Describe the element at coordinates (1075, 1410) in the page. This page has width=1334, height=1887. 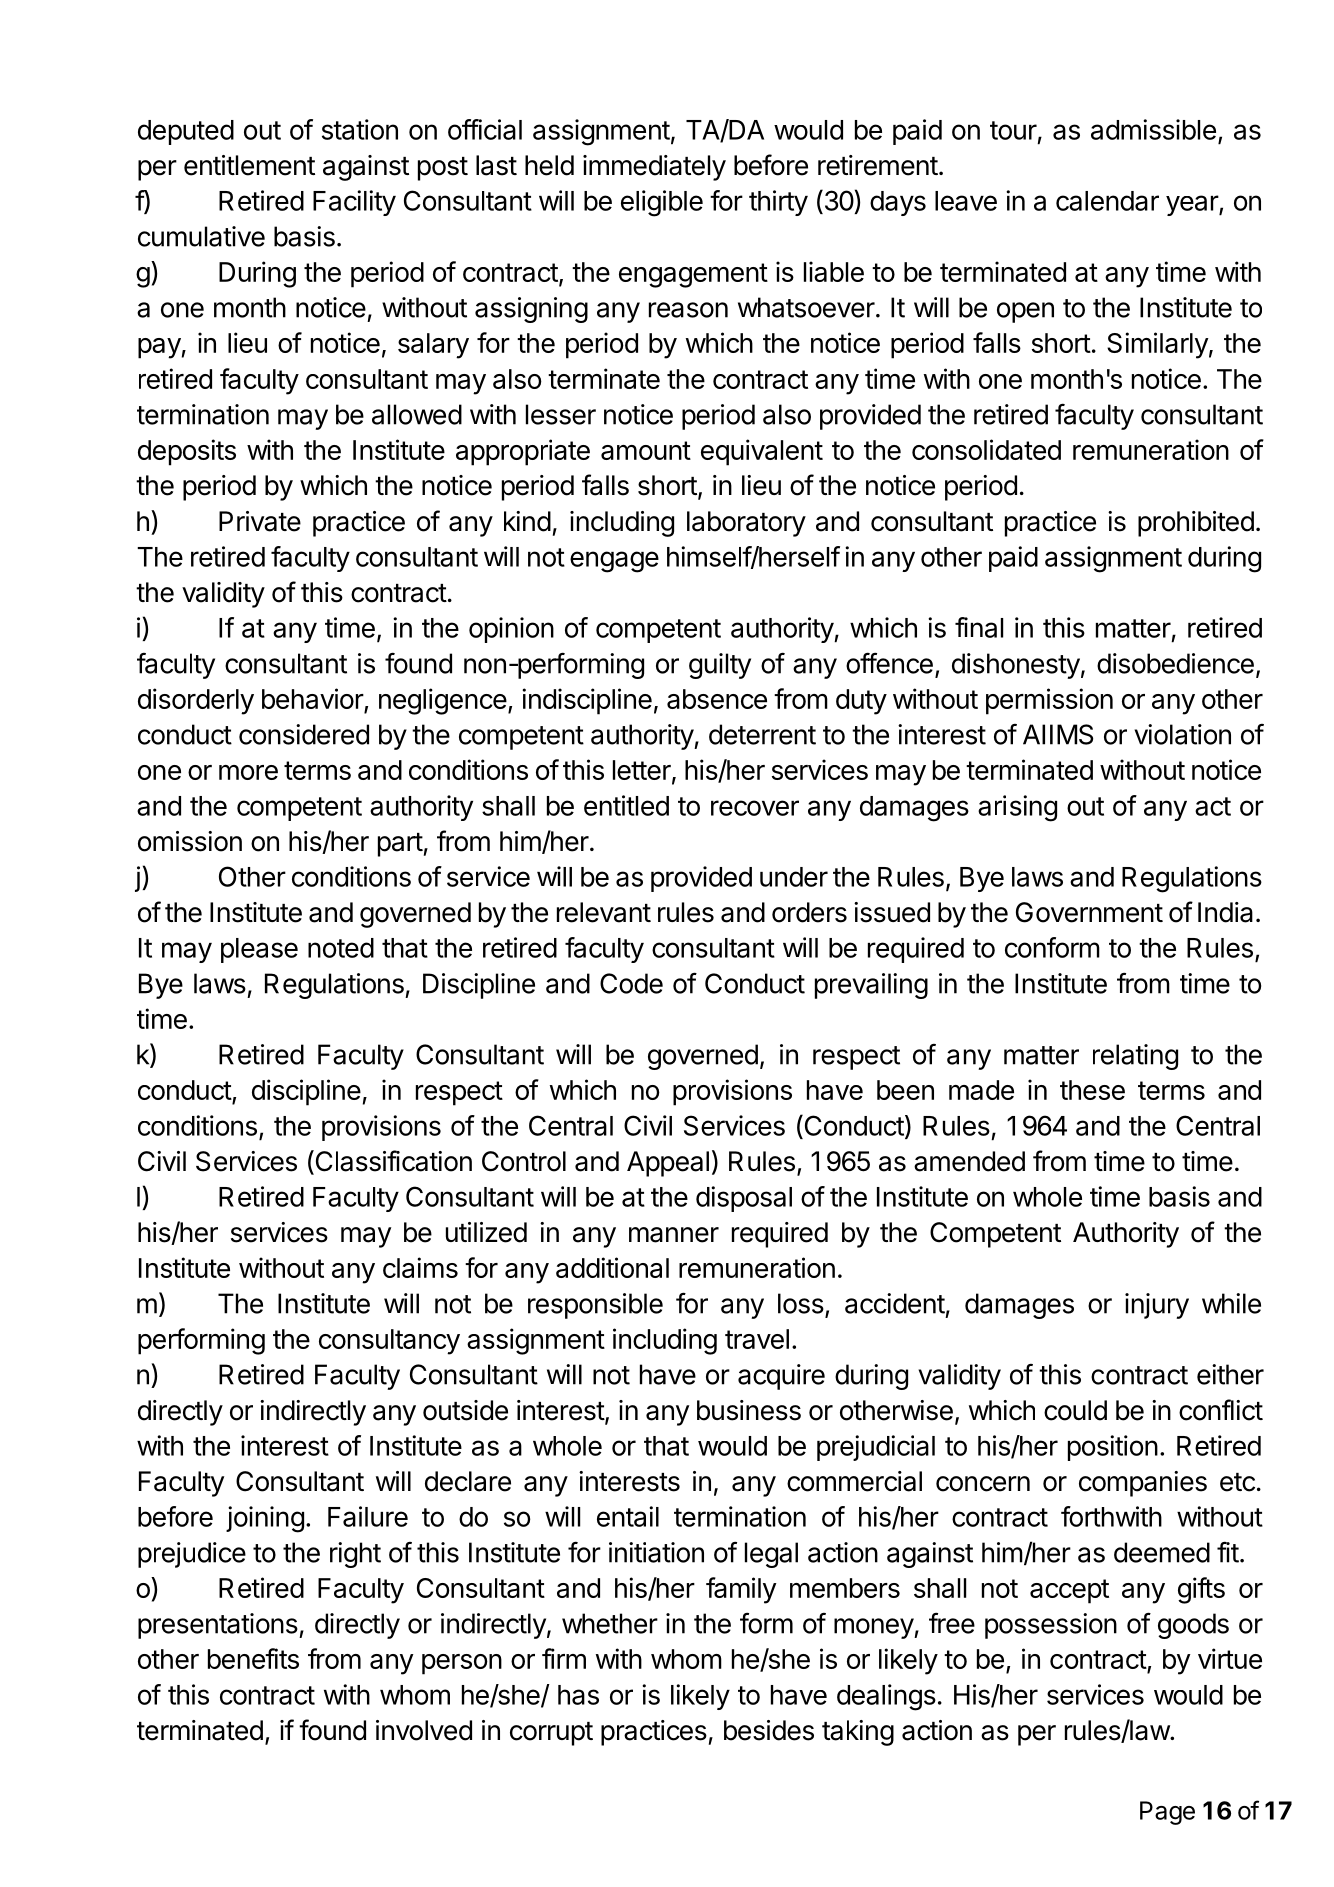
I see `could` at that location.
